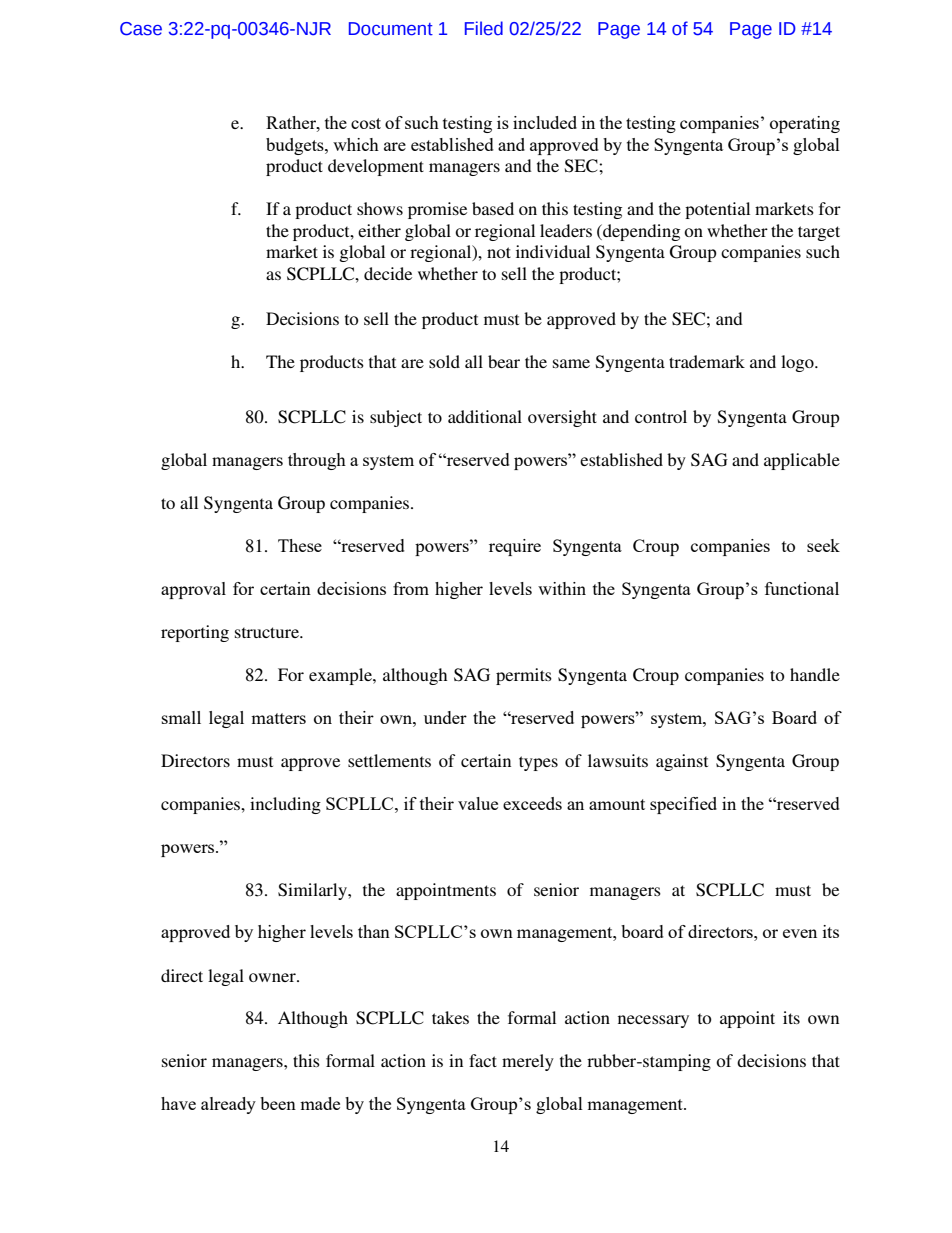 This screenshot has height=1233, width=952. I want to click on Case, so click(141, 29).
